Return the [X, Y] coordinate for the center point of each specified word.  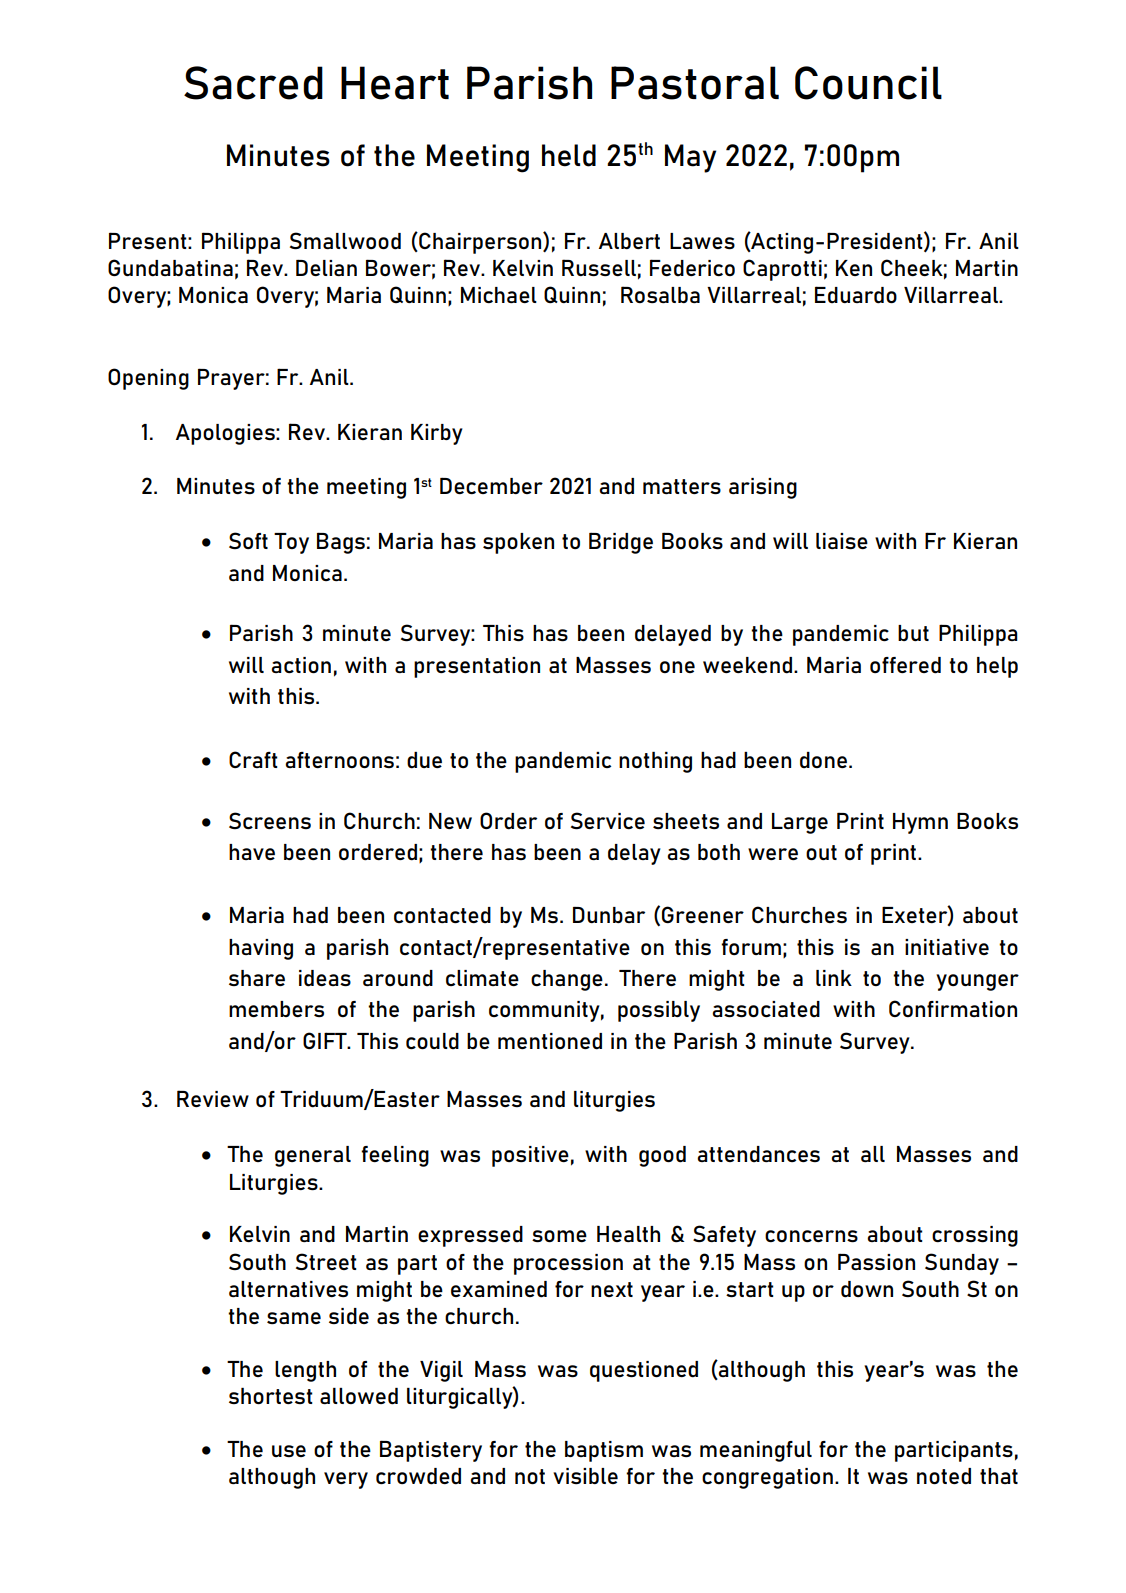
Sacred [253, 83]
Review [213, 1098]
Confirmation [953, 1008]
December [491, 485]
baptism [604, 1451]
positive [530, 1156]
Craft [253, 759]
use [289, 1451]
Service [608, 820]
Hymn [920, 823]
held [569, 155]
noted [944, 1476]
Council [868, 83]
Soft [248, 540]
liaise [842, 541]
